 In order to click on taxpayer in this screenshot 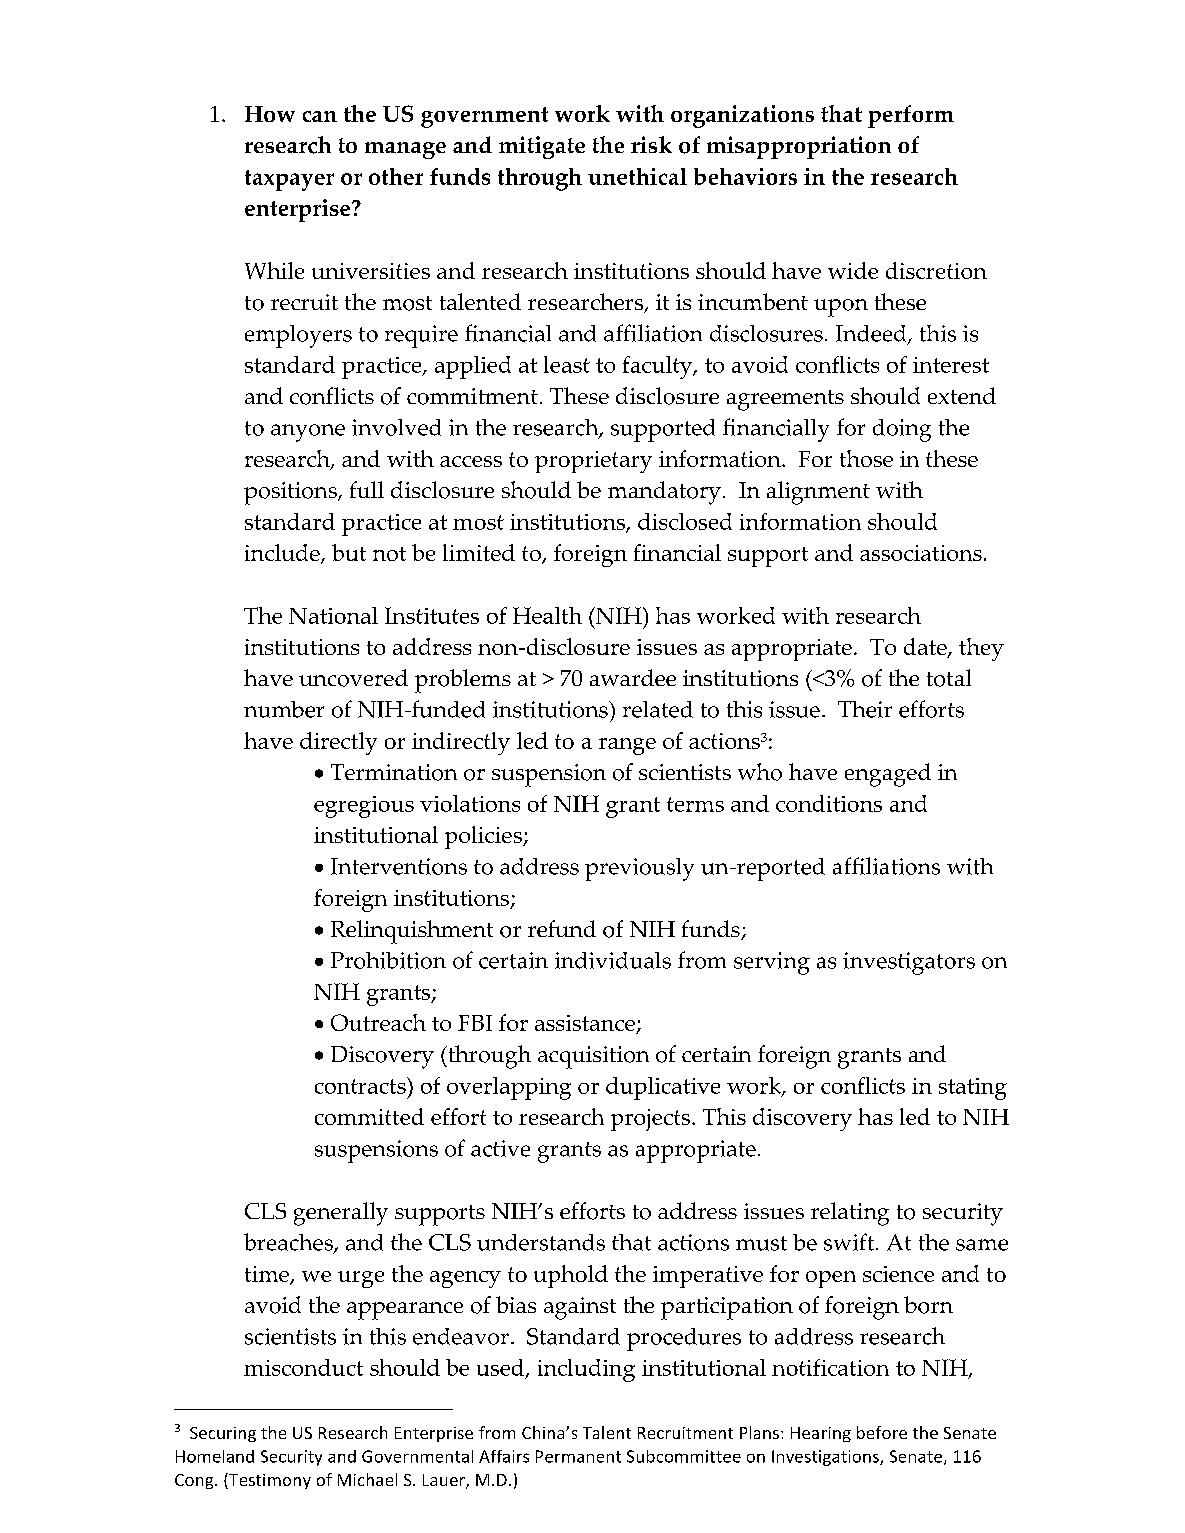, I will do `click(289, 180)`.
